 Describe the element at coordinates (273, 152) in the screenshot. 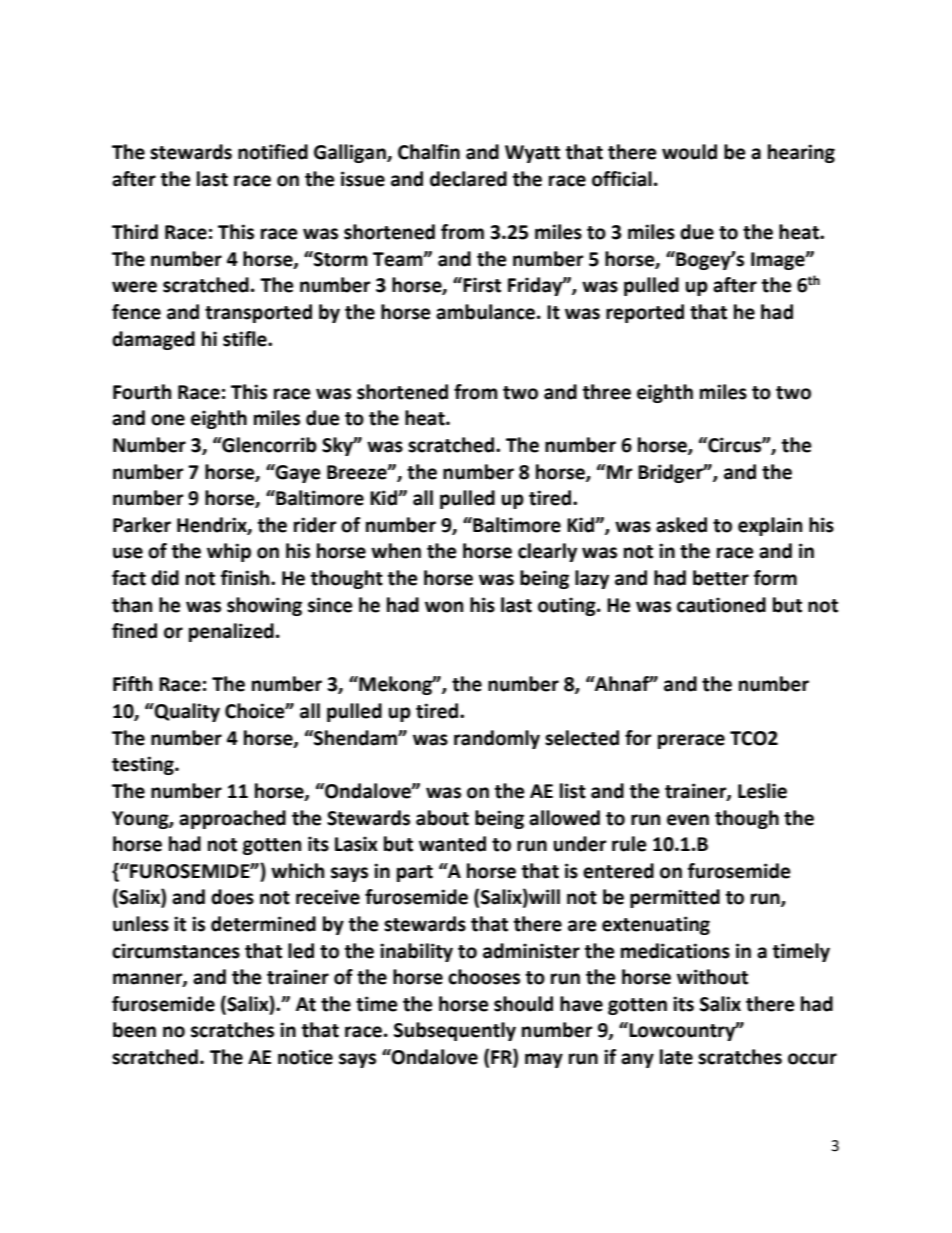

I see `notified` at that location.
